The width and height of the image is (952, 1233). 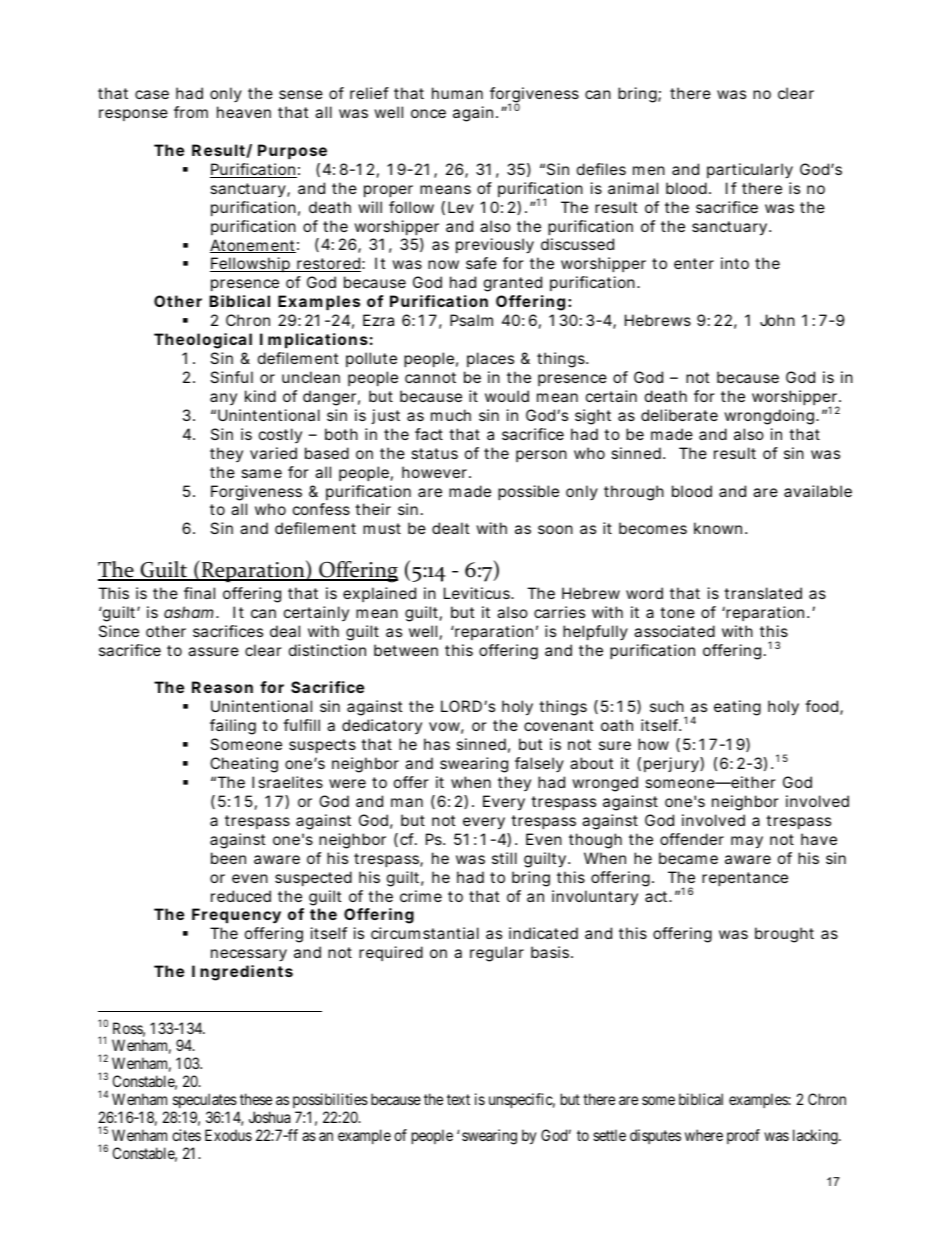 What do you see at coordinates (743, 1136) in the image?
I see `proof` at bounding box center [743, 1136].
